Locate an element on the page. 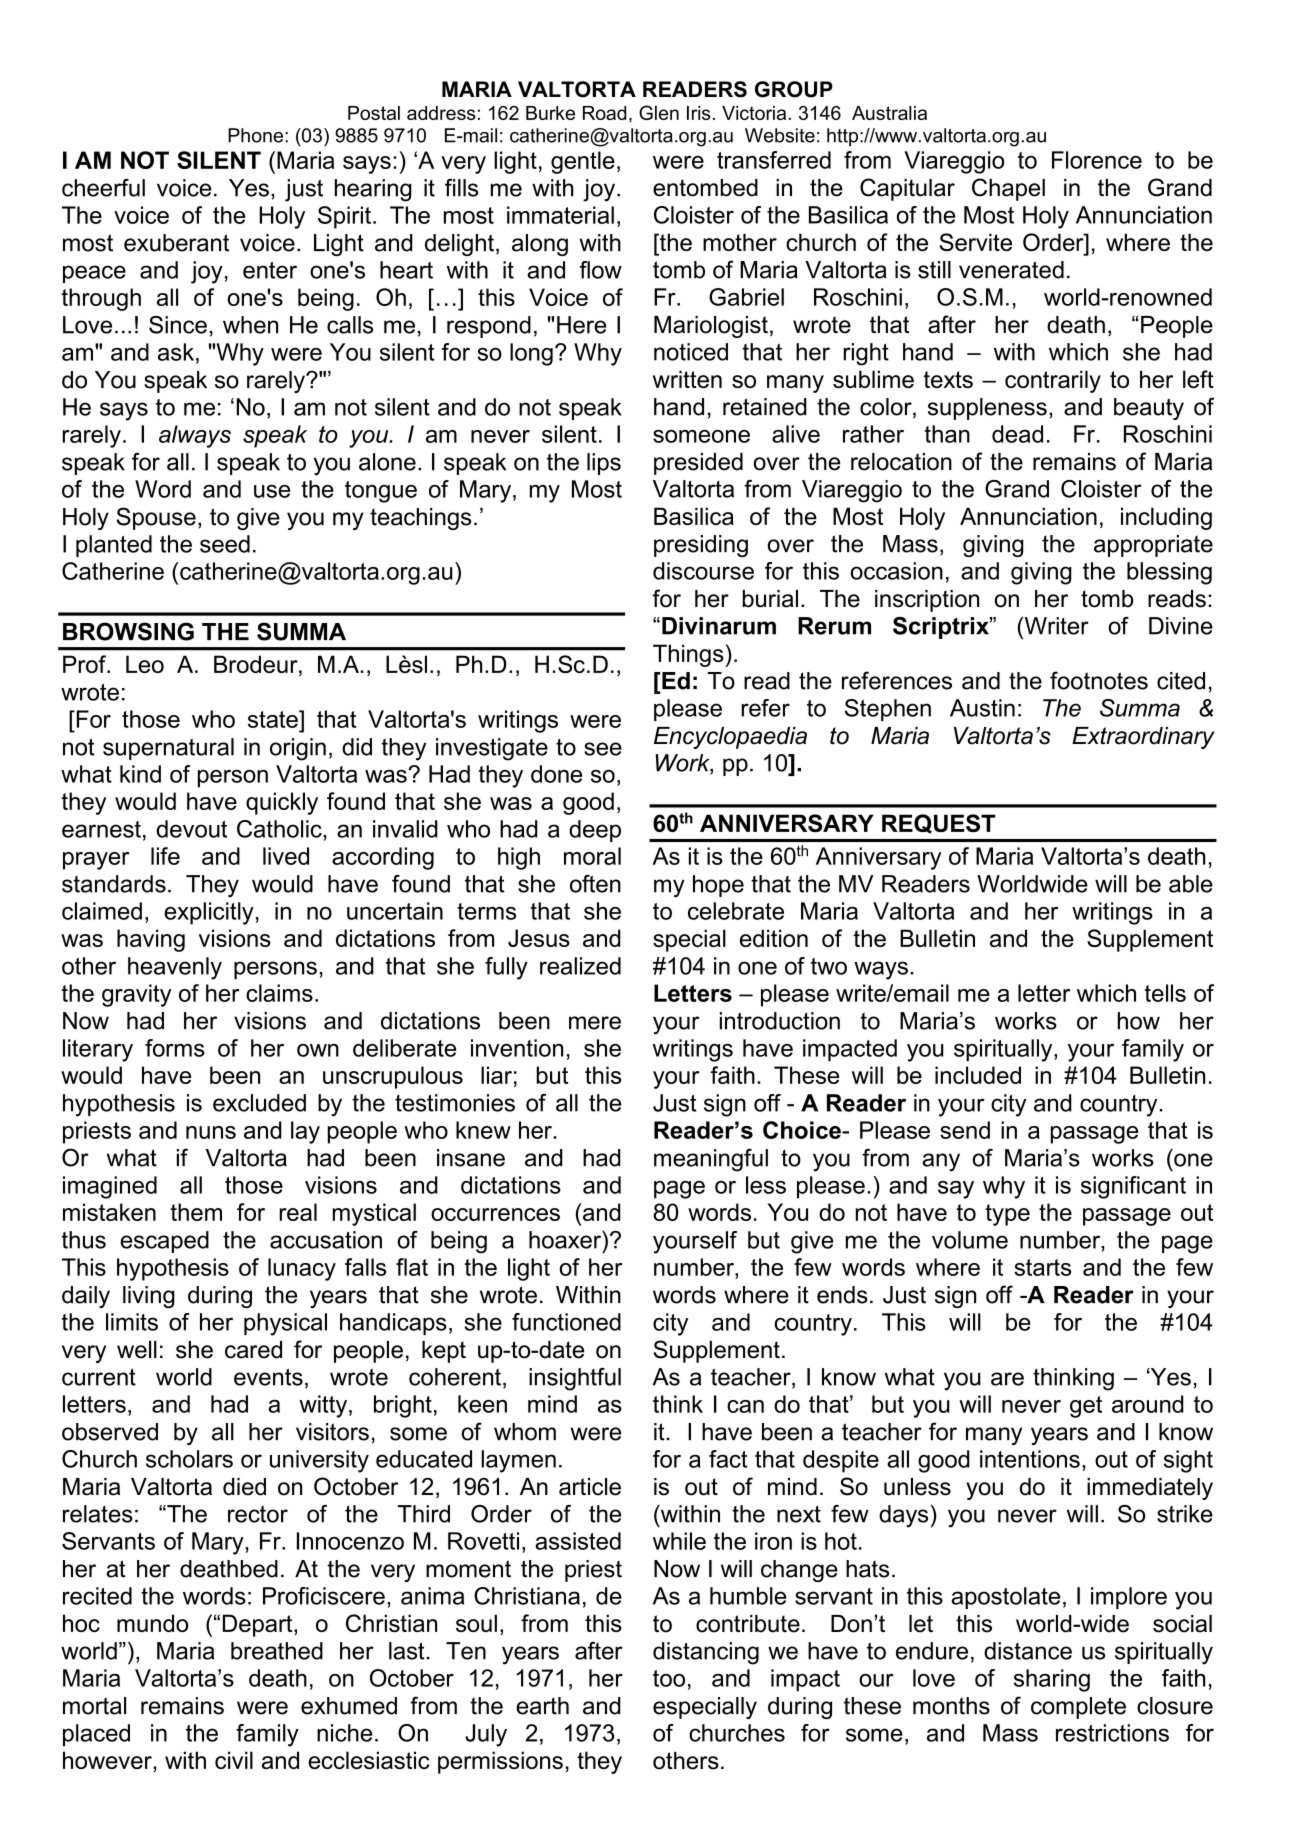 Image resolution: width=1290 pixels, height=1824 pixels. Glen is located at coordinates (659, 112).
